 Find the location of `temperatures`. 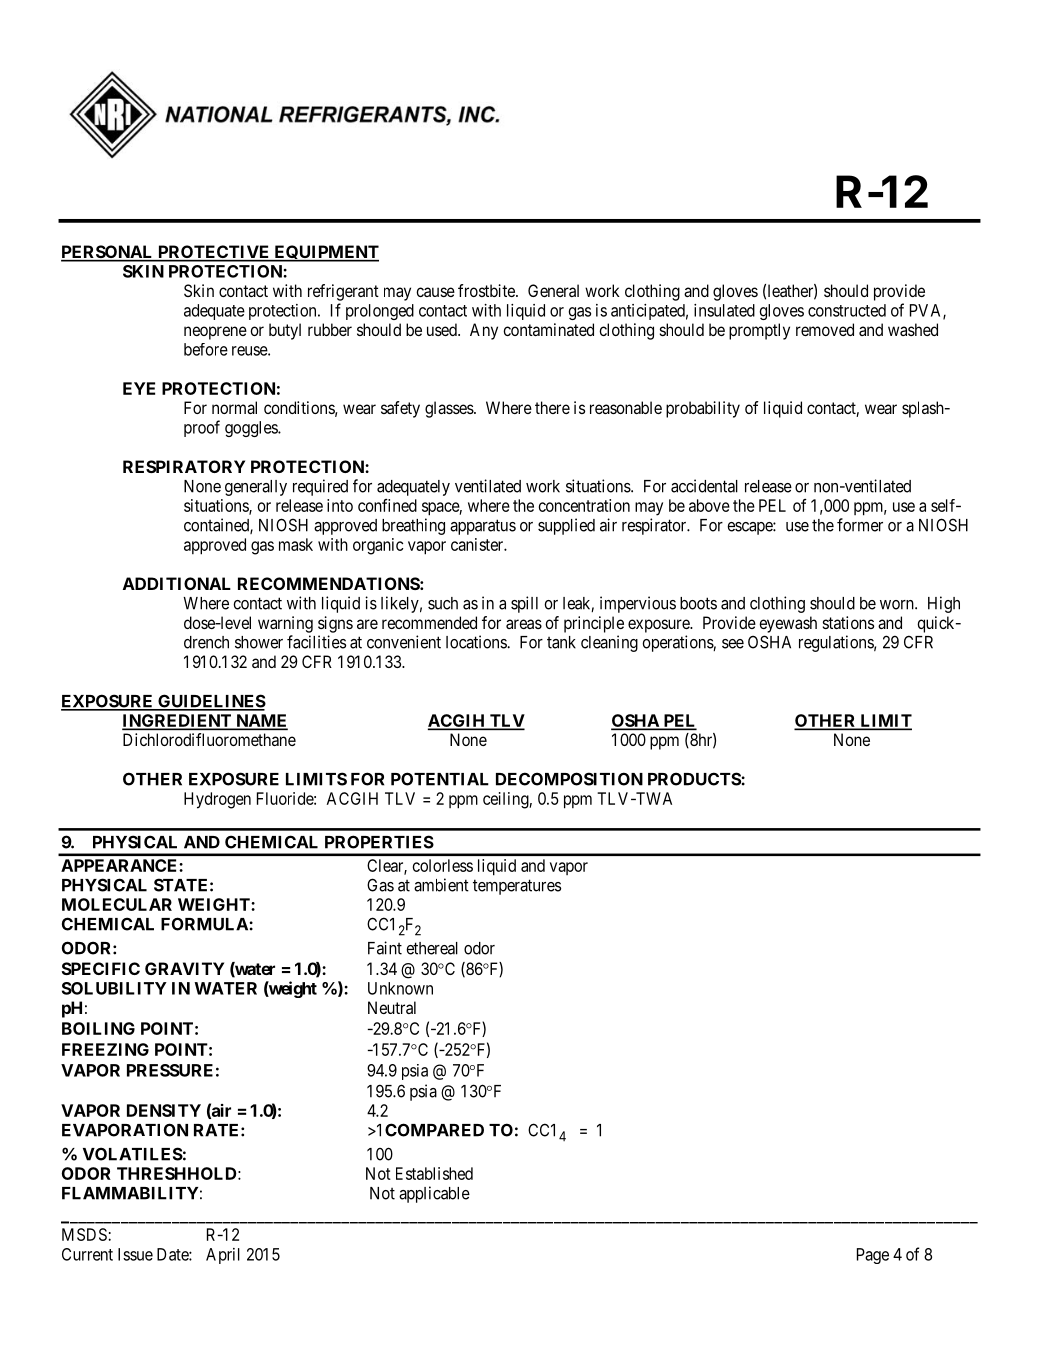

temperatures is located at coordinates (517, 887).
